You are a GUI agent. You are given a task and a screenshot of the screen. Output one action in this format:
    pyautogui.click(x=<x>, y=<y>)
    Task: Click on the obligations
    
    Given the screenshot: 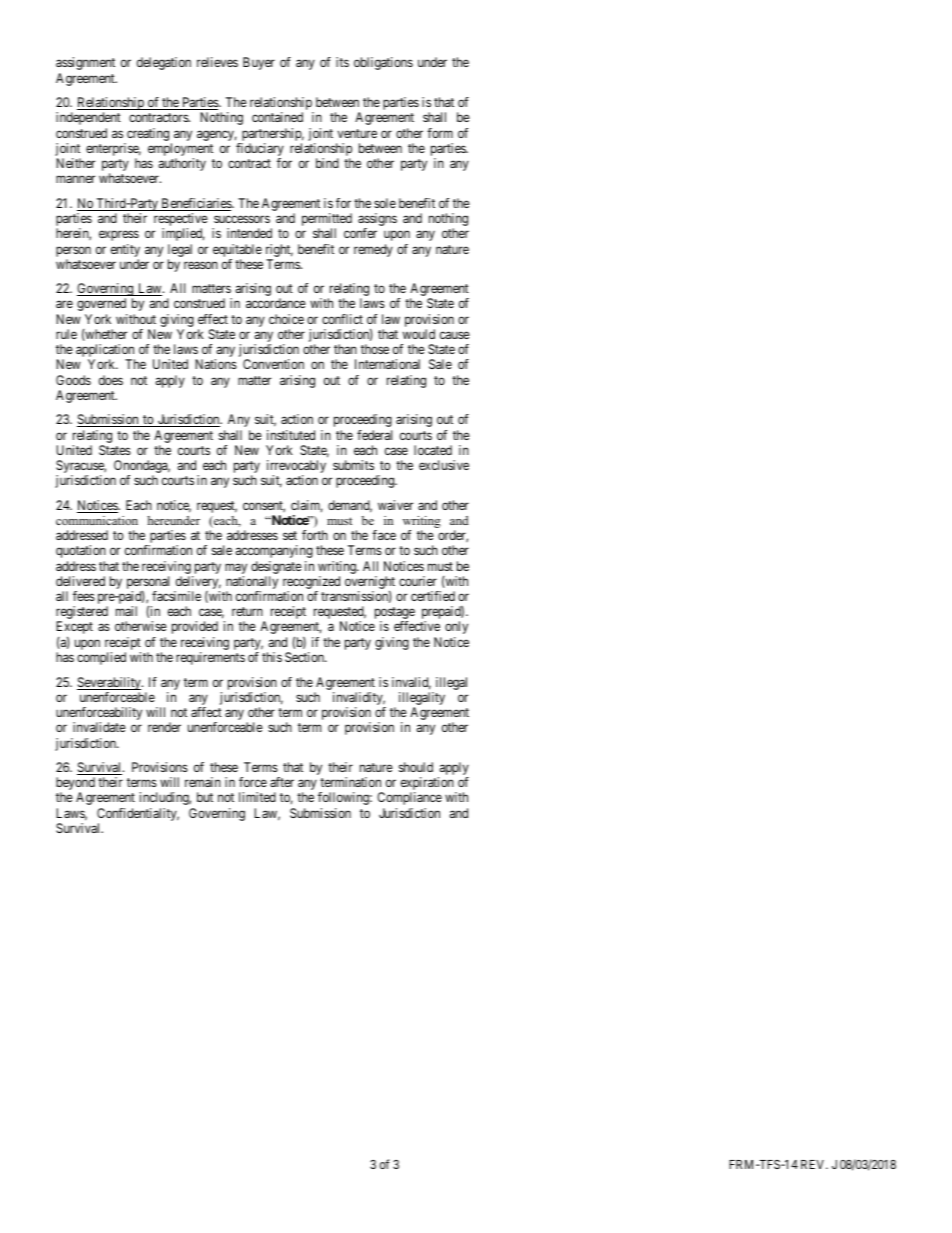 What is the action you would take?
    pyautogui.click(x=383, y=63)
